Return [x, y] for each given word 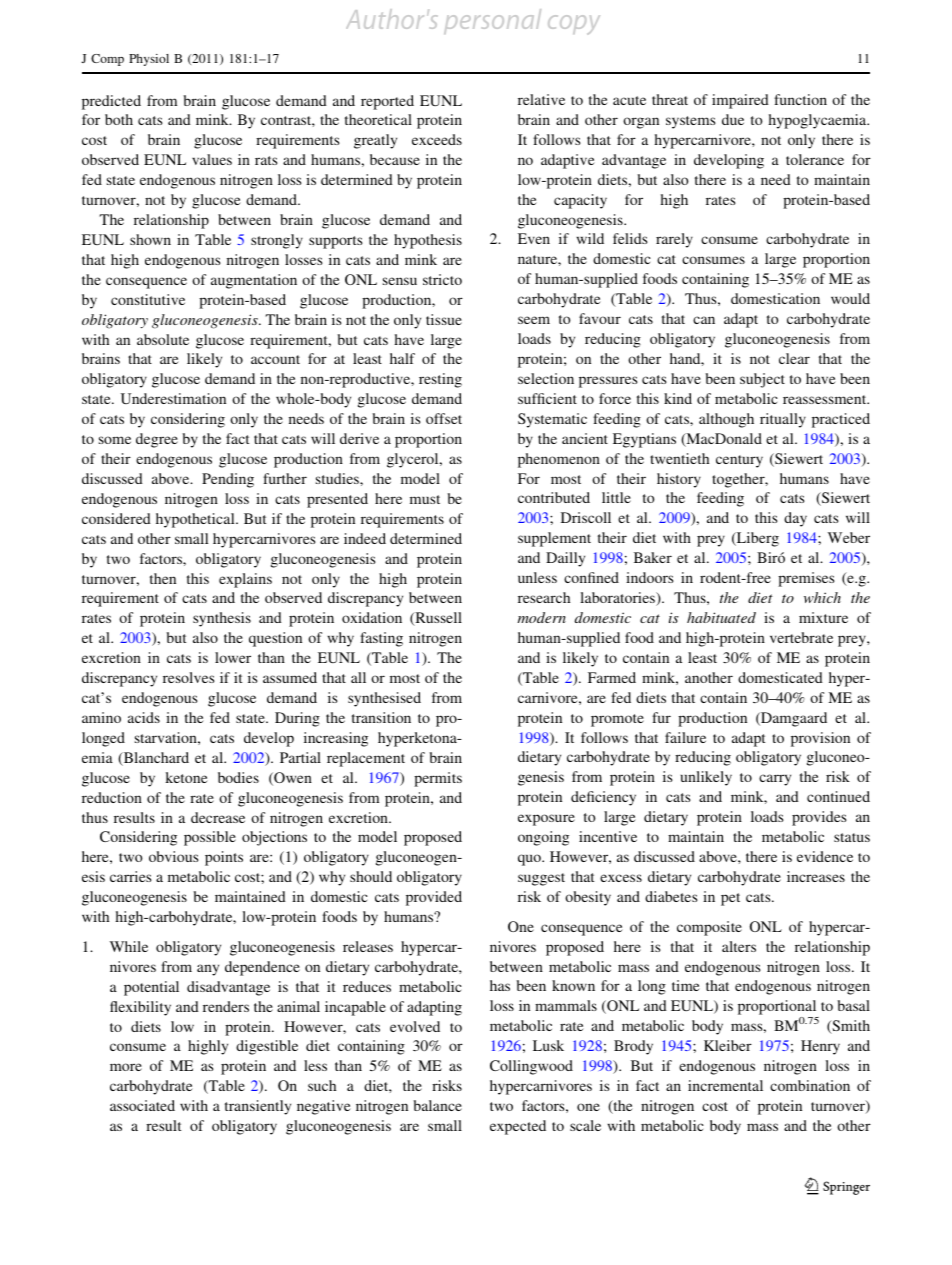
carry [775, 780]
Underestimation [173, 398]
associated [142, 1105]
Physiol [149, 60]
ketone [187, 777]
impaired [740, 101]
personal [492, 21]
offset [444, 418]
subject [762, 380]
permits [438, 779]
